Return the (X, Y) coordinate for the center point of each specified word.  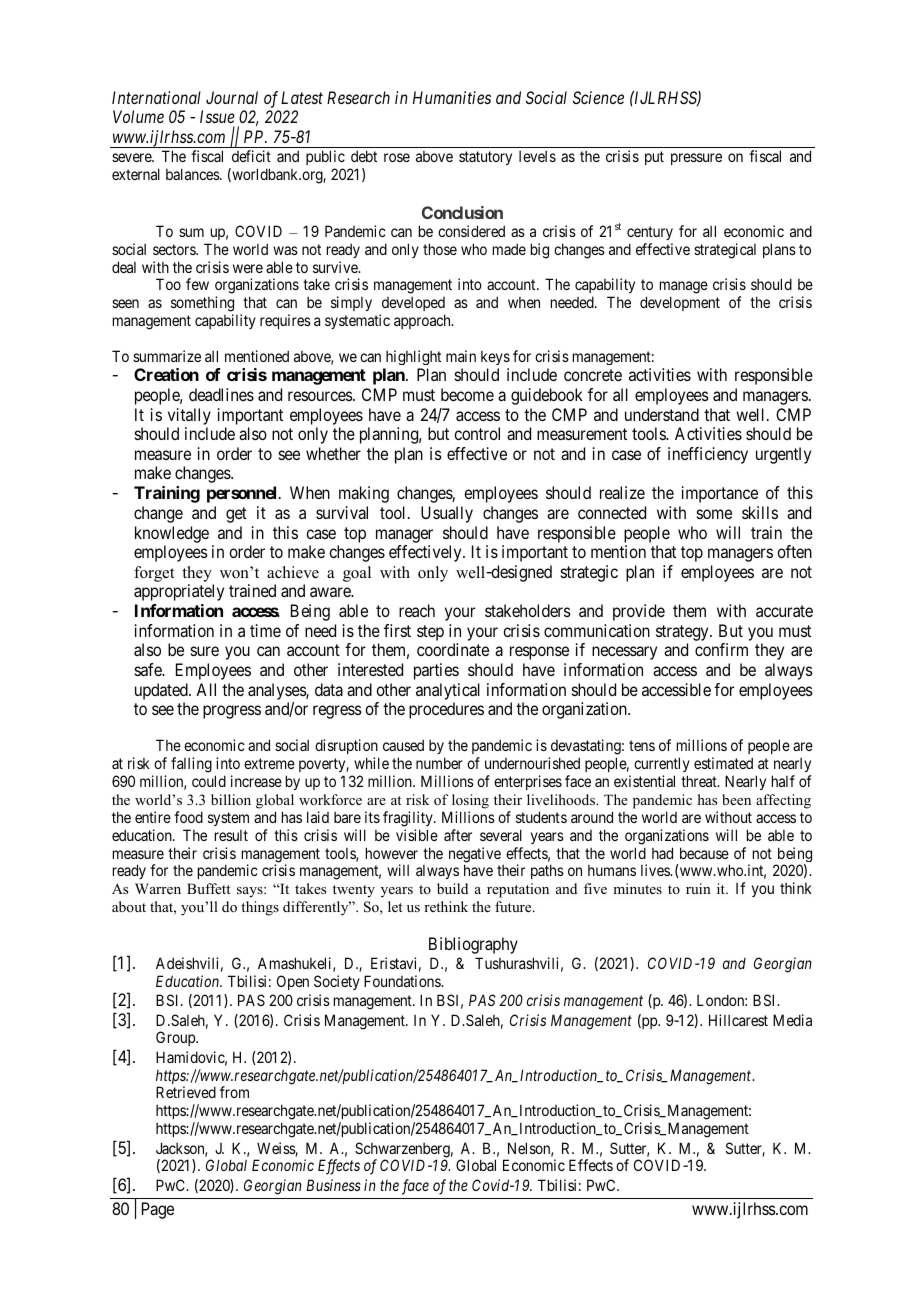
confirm (721, 649)
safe (149, 669)
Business (334, 1185)
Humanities (452, 97)
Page (158, 1210)
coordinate (453, 649)
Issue (217, 116)
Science (598, 97)
